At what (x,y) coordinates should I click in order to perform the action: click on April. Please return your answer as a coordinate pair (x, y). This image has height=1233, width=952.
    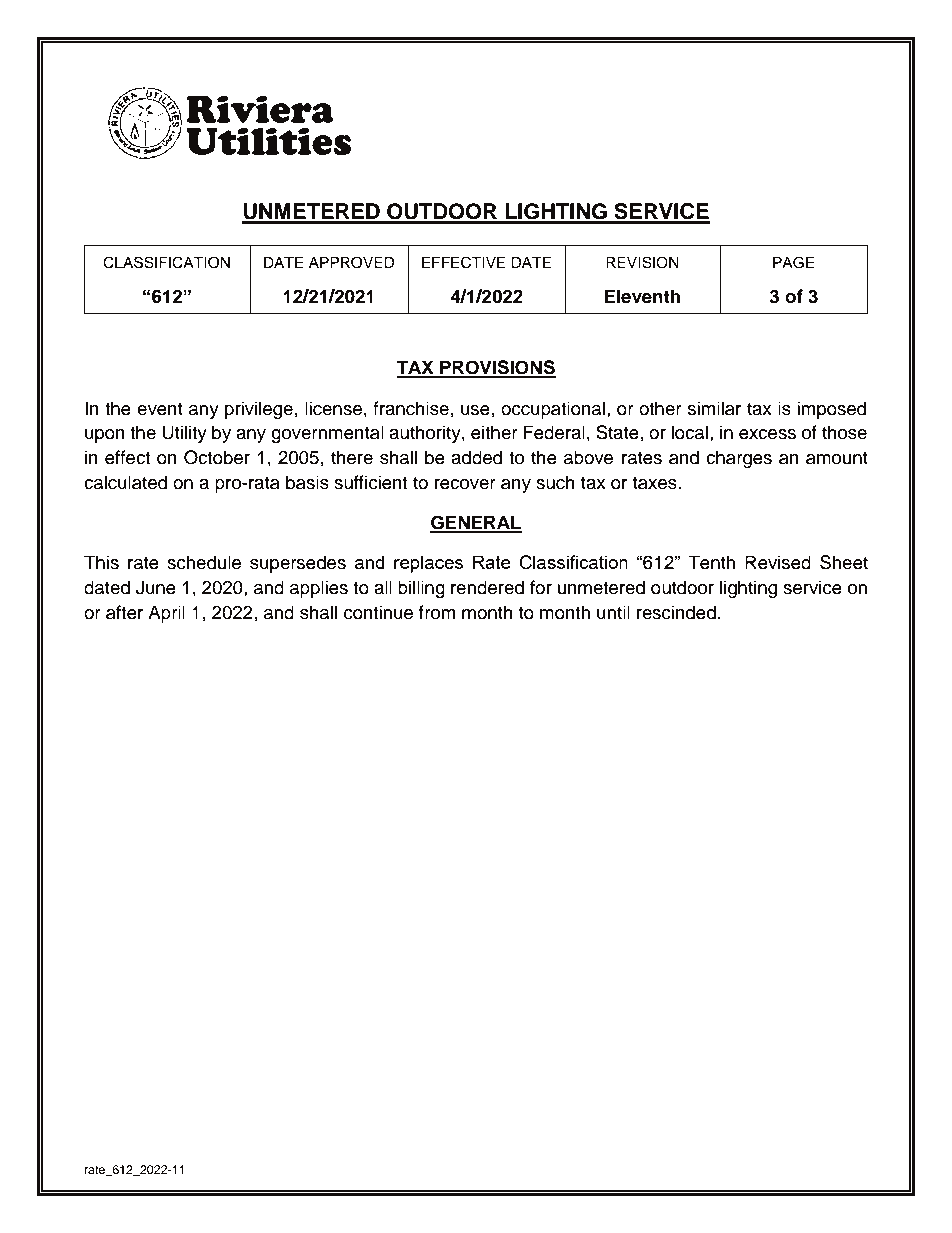
    Looking at the image, I should click on (166, 614).
